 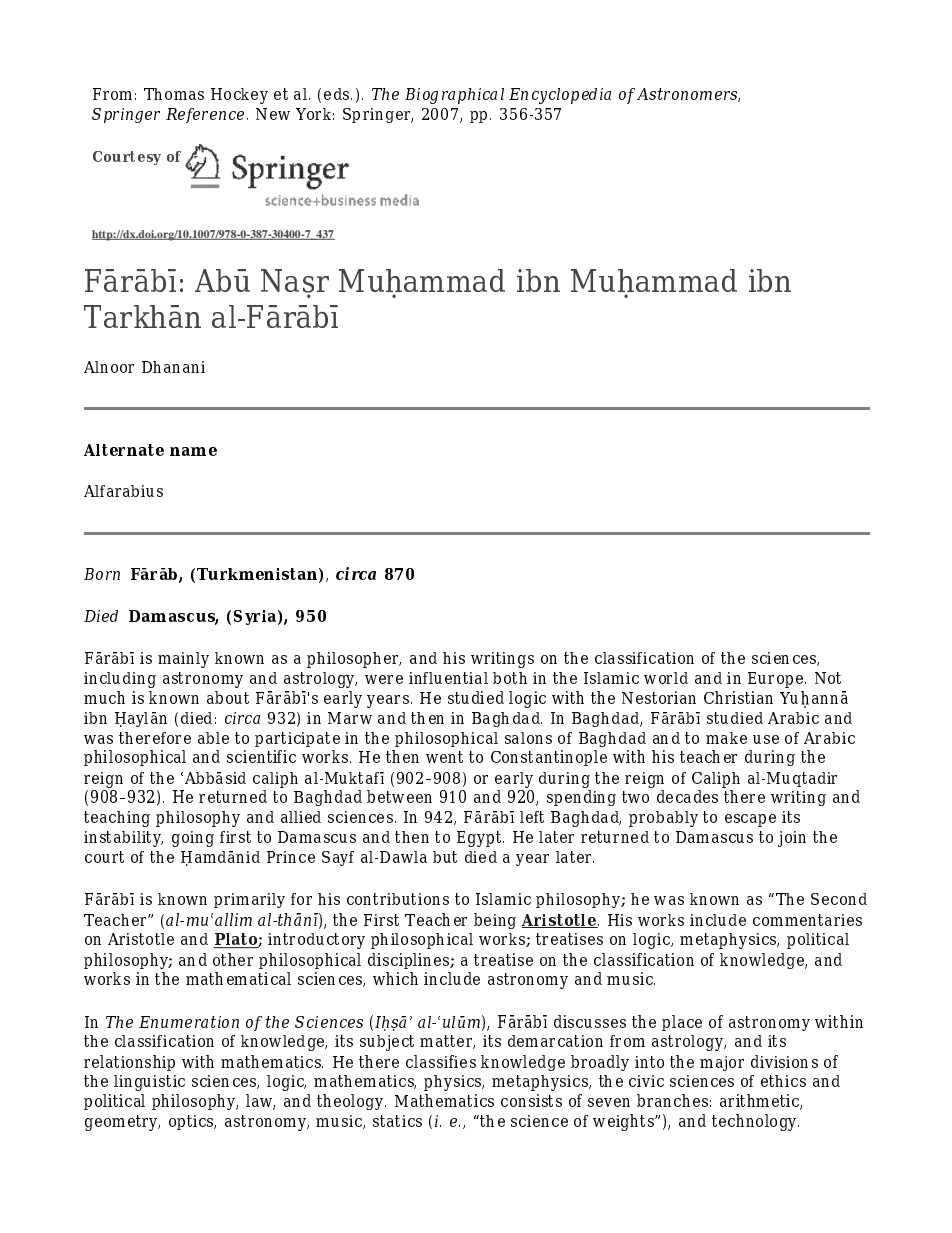 I want to click on Biographical, so click(x=454, y=96).
